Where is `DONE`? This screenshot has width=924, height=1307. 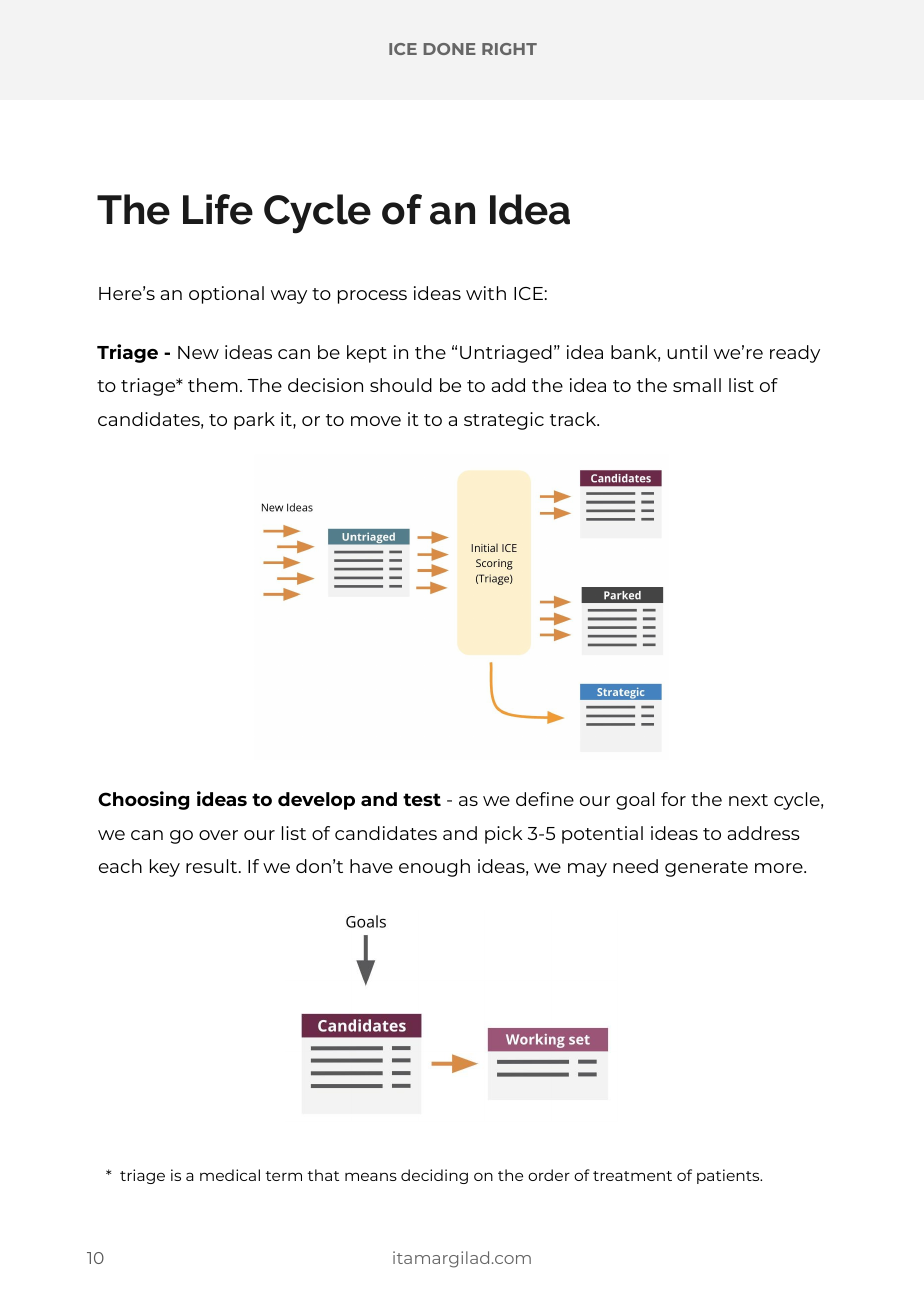 DONE is located at coordinates (449, 49).
